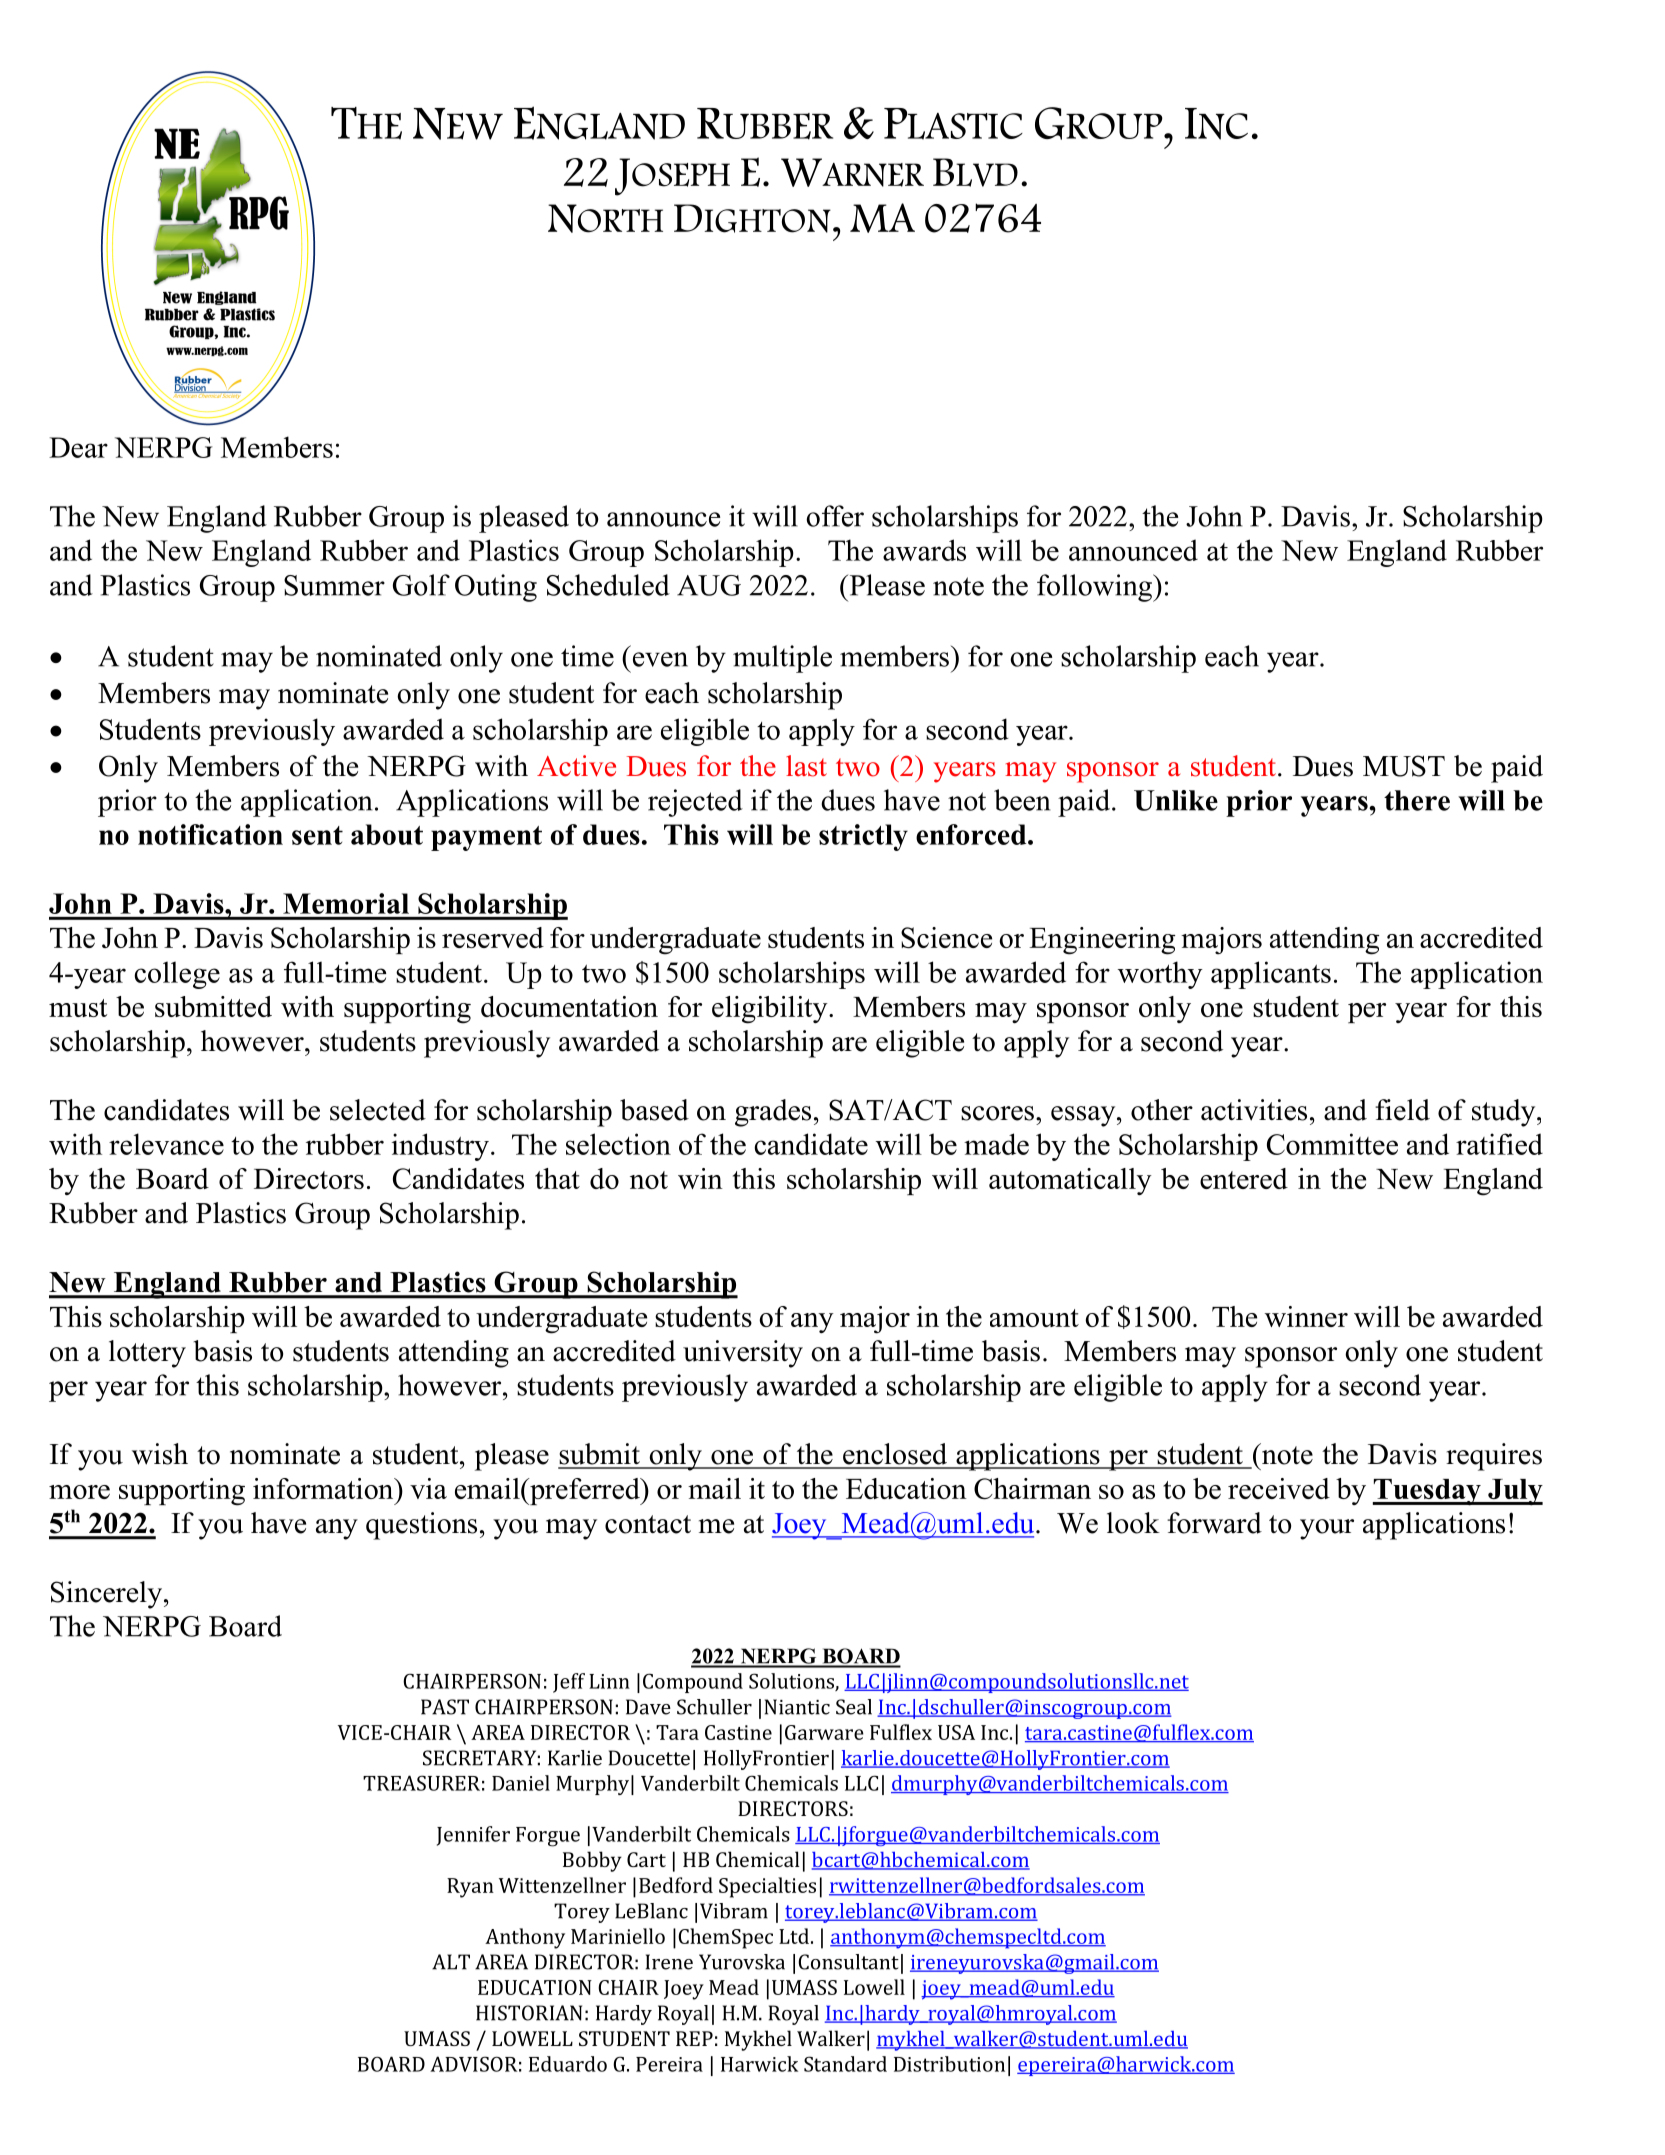 The height and width of the screenshot is (2155, 1665). Describe the element at coordinates (108, 1595) in the screenshot. I see `Sincerely` at that location.
